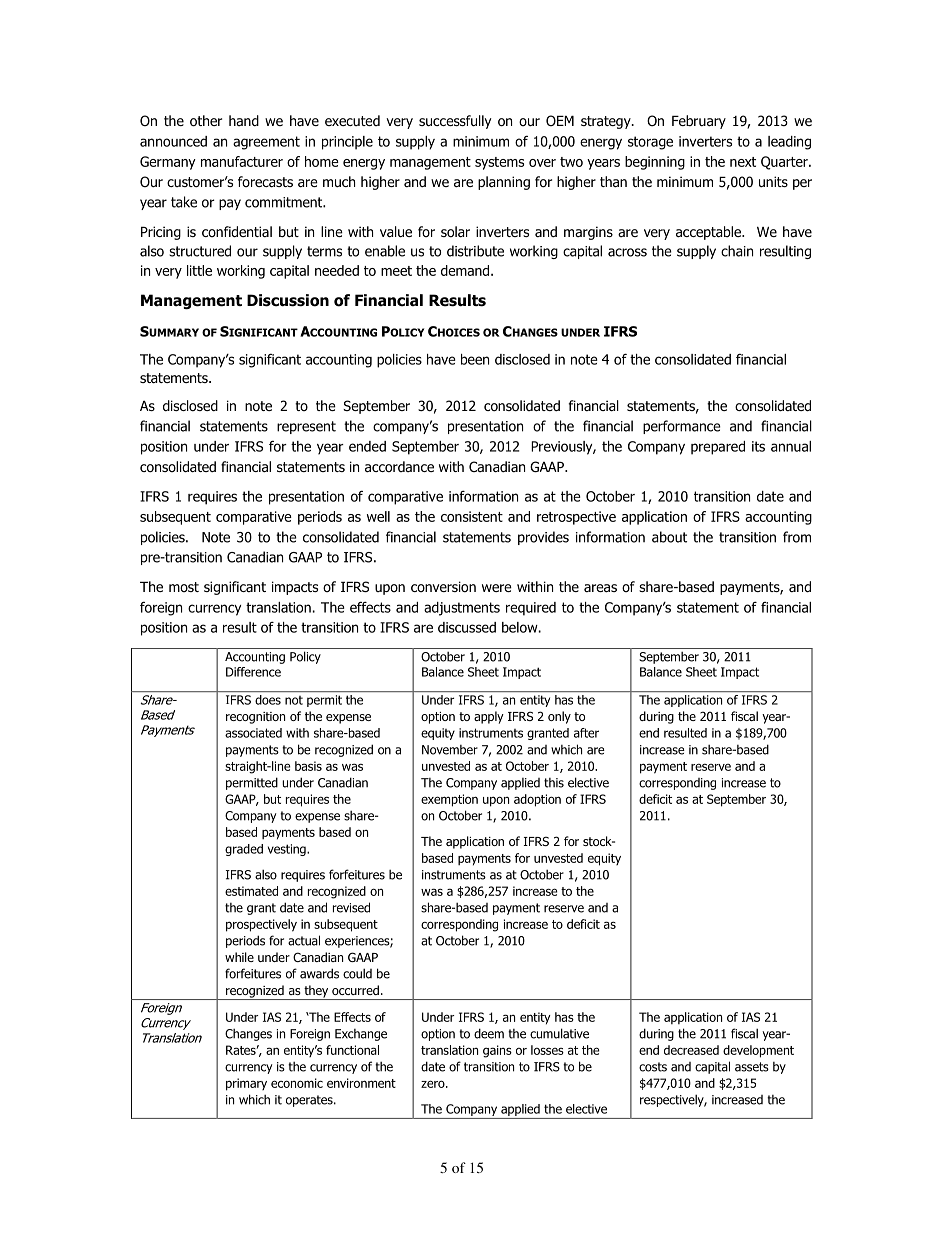 The height and width of the document is (1233, 952). What do you see at coordinates (184, 587) in the document?
I see `most` at bounding box center [184, 587].
